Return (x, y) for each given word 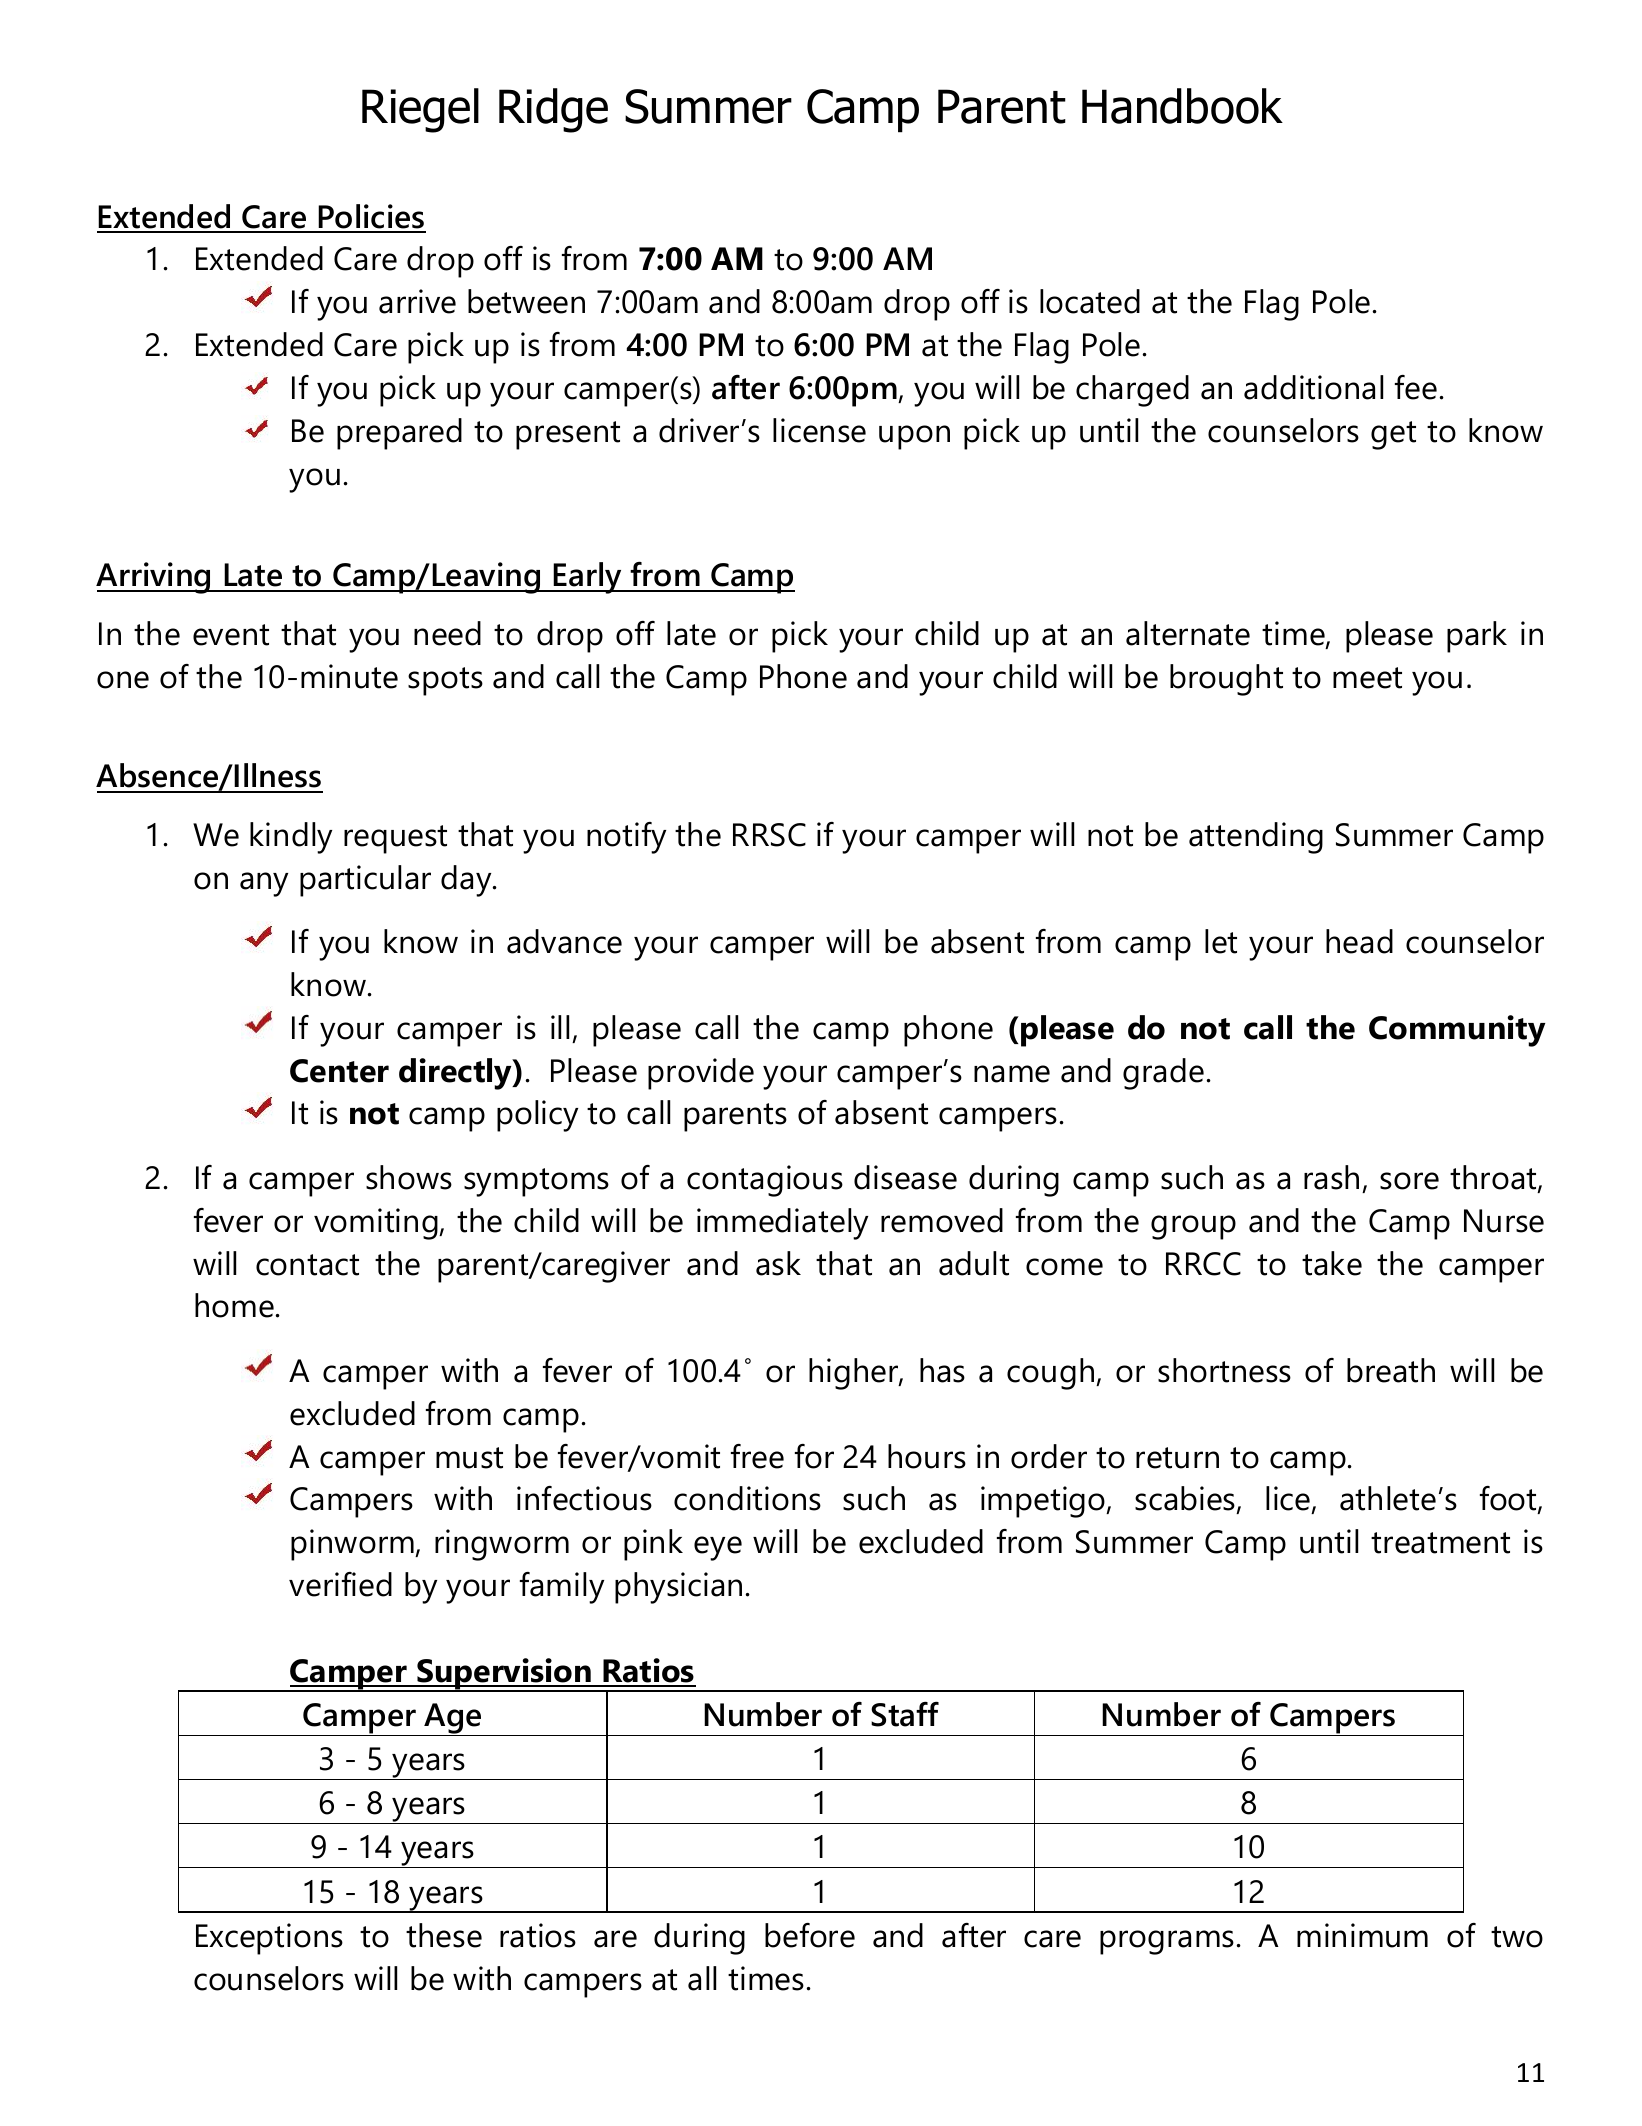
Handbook (1182, 106)
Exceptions (269, 1939)
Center (339, 1071)
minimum (1362, 1935)
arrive (417, 301)
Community (1457, 1031)
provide (701, 1074)
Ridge (553, 110)
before (810, 1935)
